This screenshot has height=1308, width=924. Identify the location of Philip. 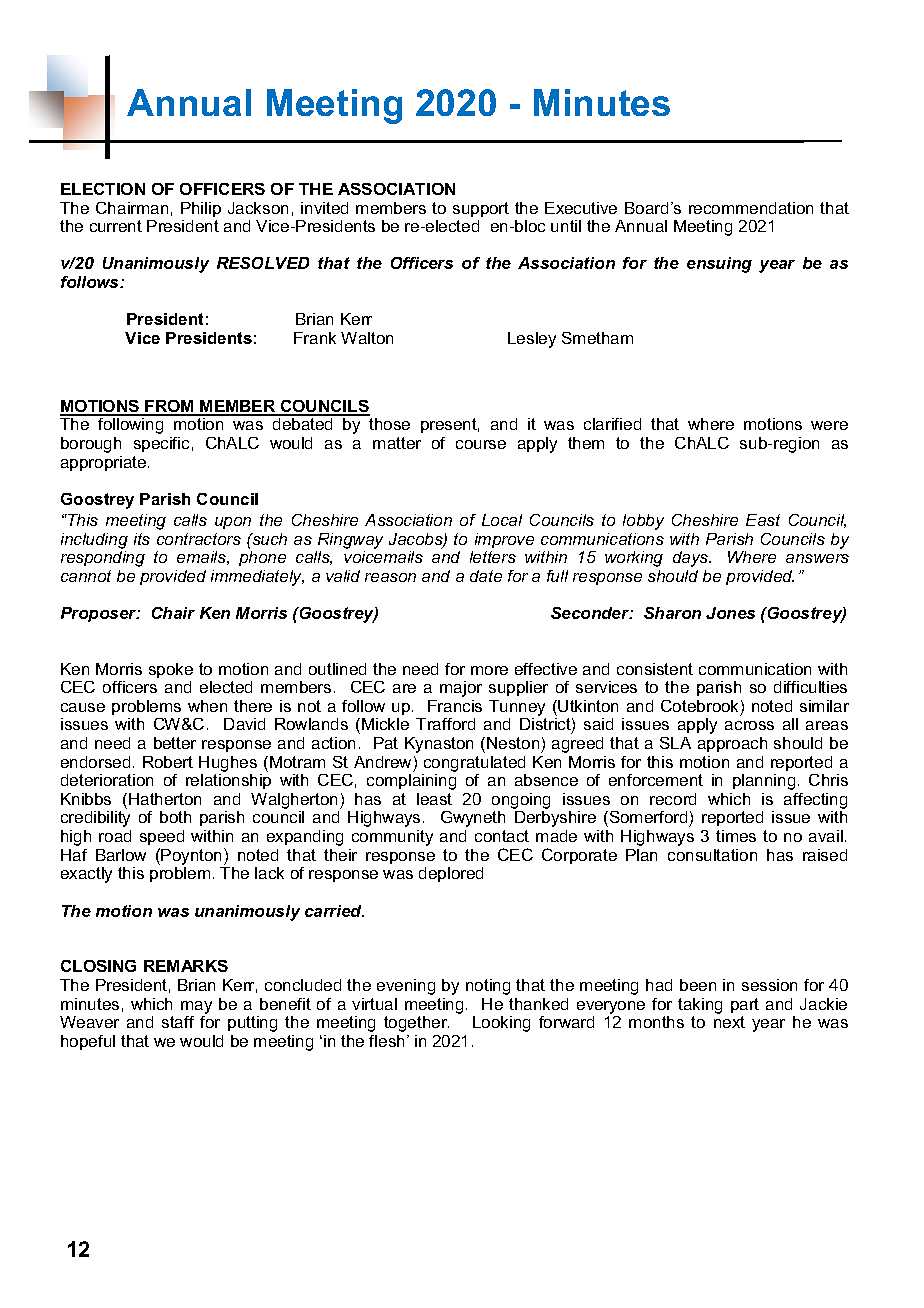
(201, 209).
